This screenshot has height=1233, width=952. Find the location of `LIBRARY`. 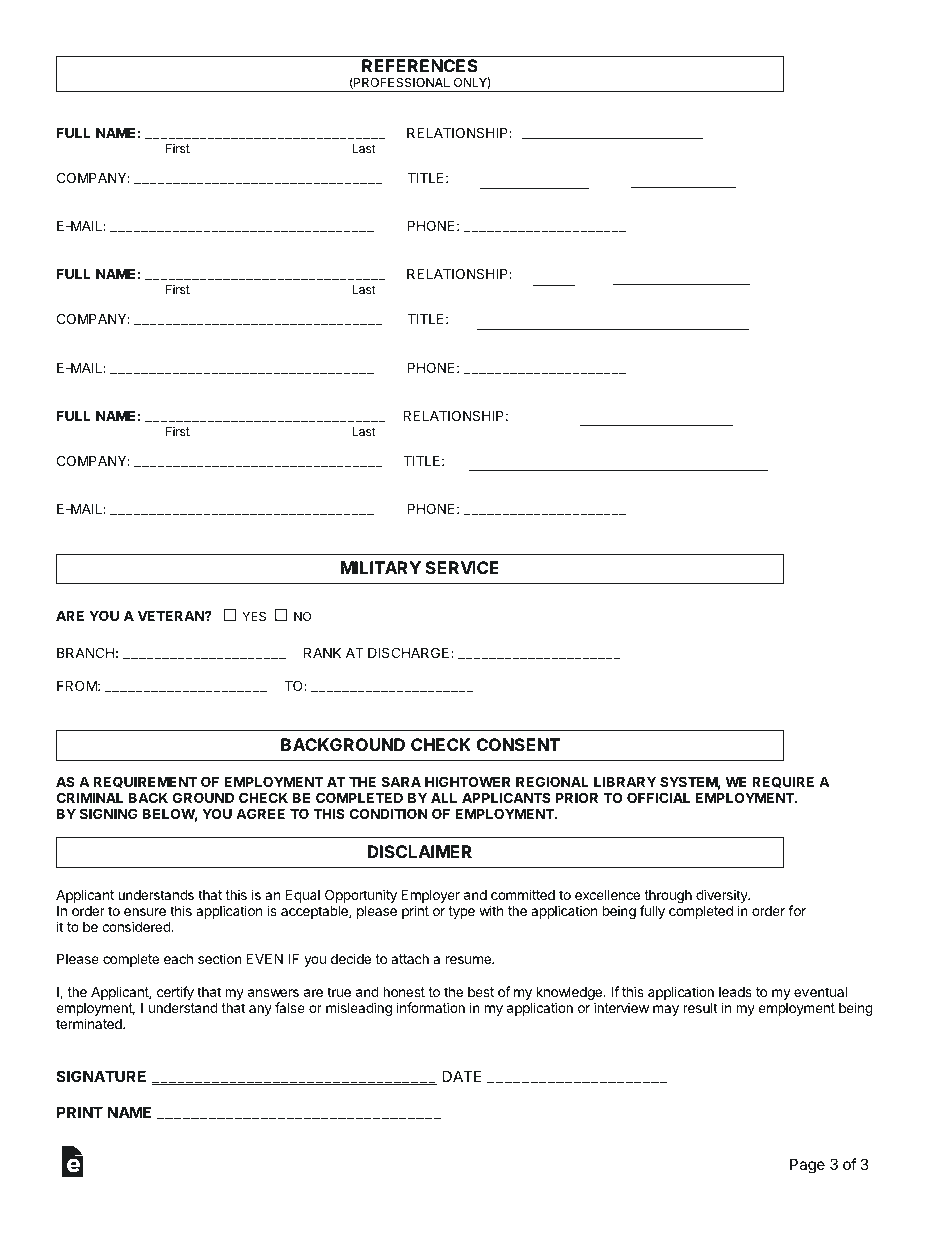

LIBRARY is located at coordinates (625, 781).
